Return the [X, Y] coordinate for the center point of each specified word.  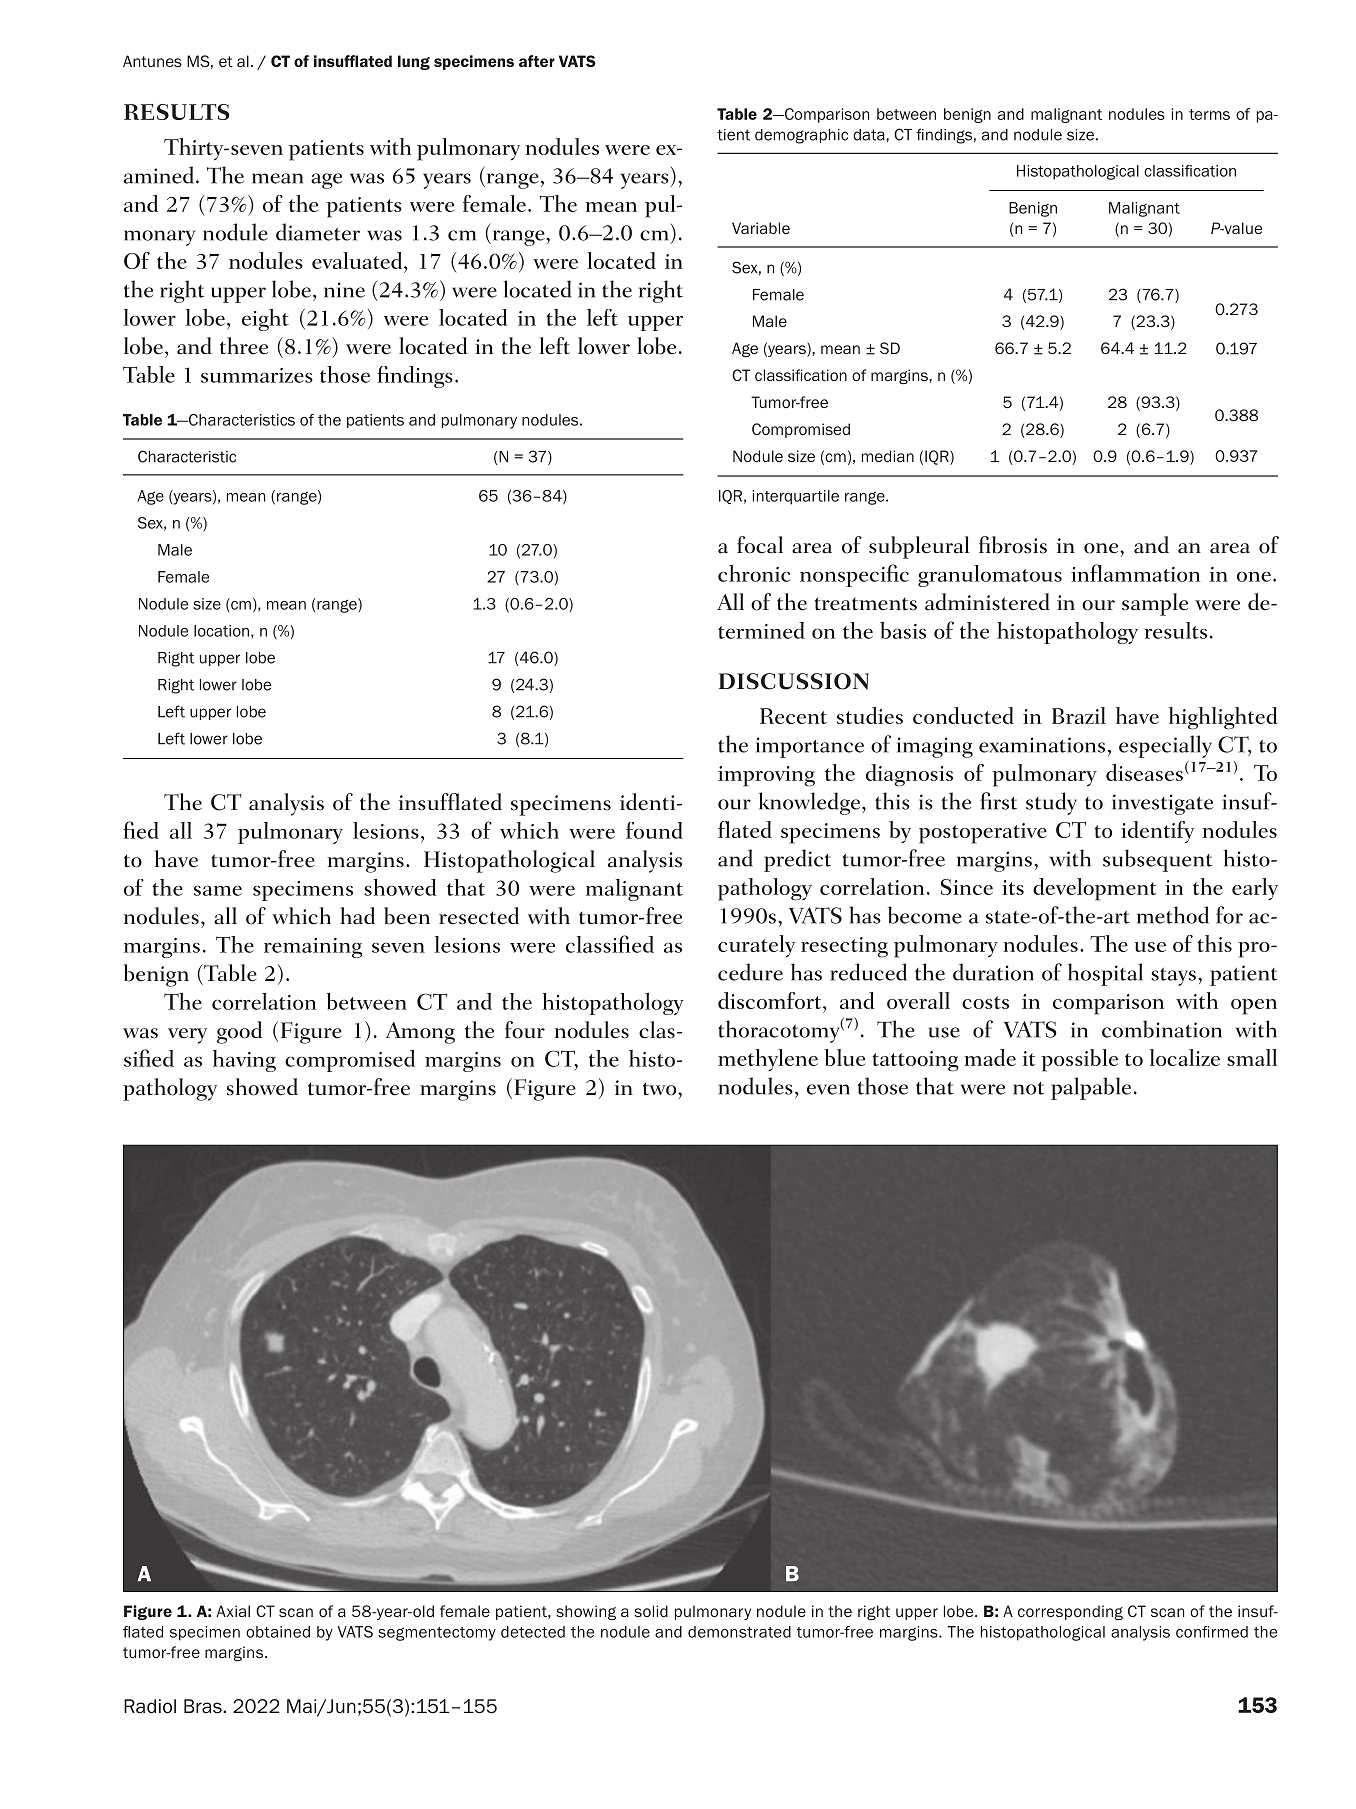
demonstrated [739, 1632]
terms [1209, 114]
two [661, 1089]
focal [760, 545]
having [244, 1061]
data [870, 135]
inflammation [1135, 573]
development [1095, 889]
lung [414, 62]
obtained [278, 1632]
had [357, 916]
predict [797, 860]
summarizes [257, 375]
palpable [1091, 1088]
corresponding [1070, 1612]
